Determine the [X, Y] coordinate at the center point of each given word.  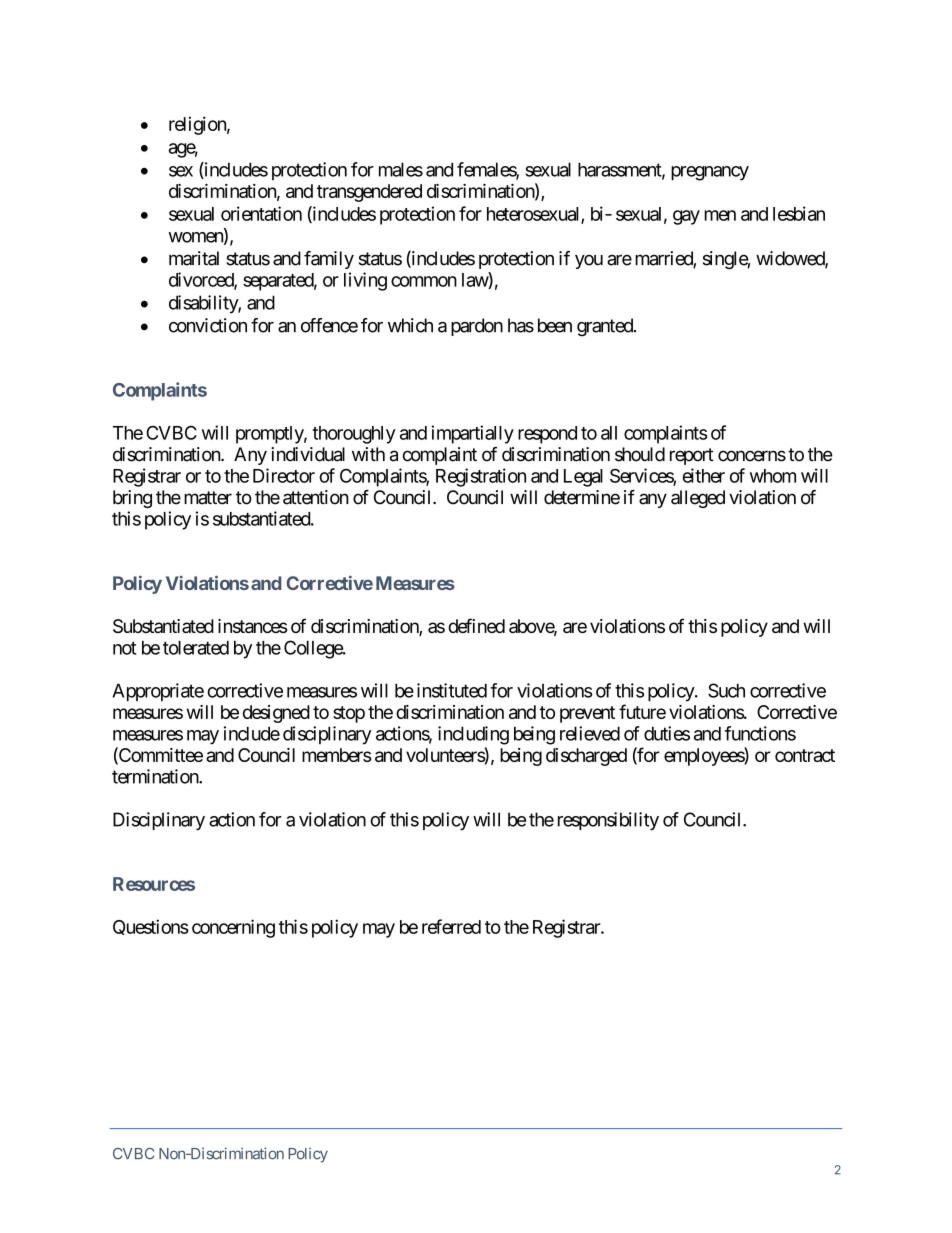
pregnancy [710, 173]
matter [208, 498]
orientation [261, 213]
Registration [481, 477]
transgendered [369, 193]
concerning [233, 928]
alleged [698, 499]
